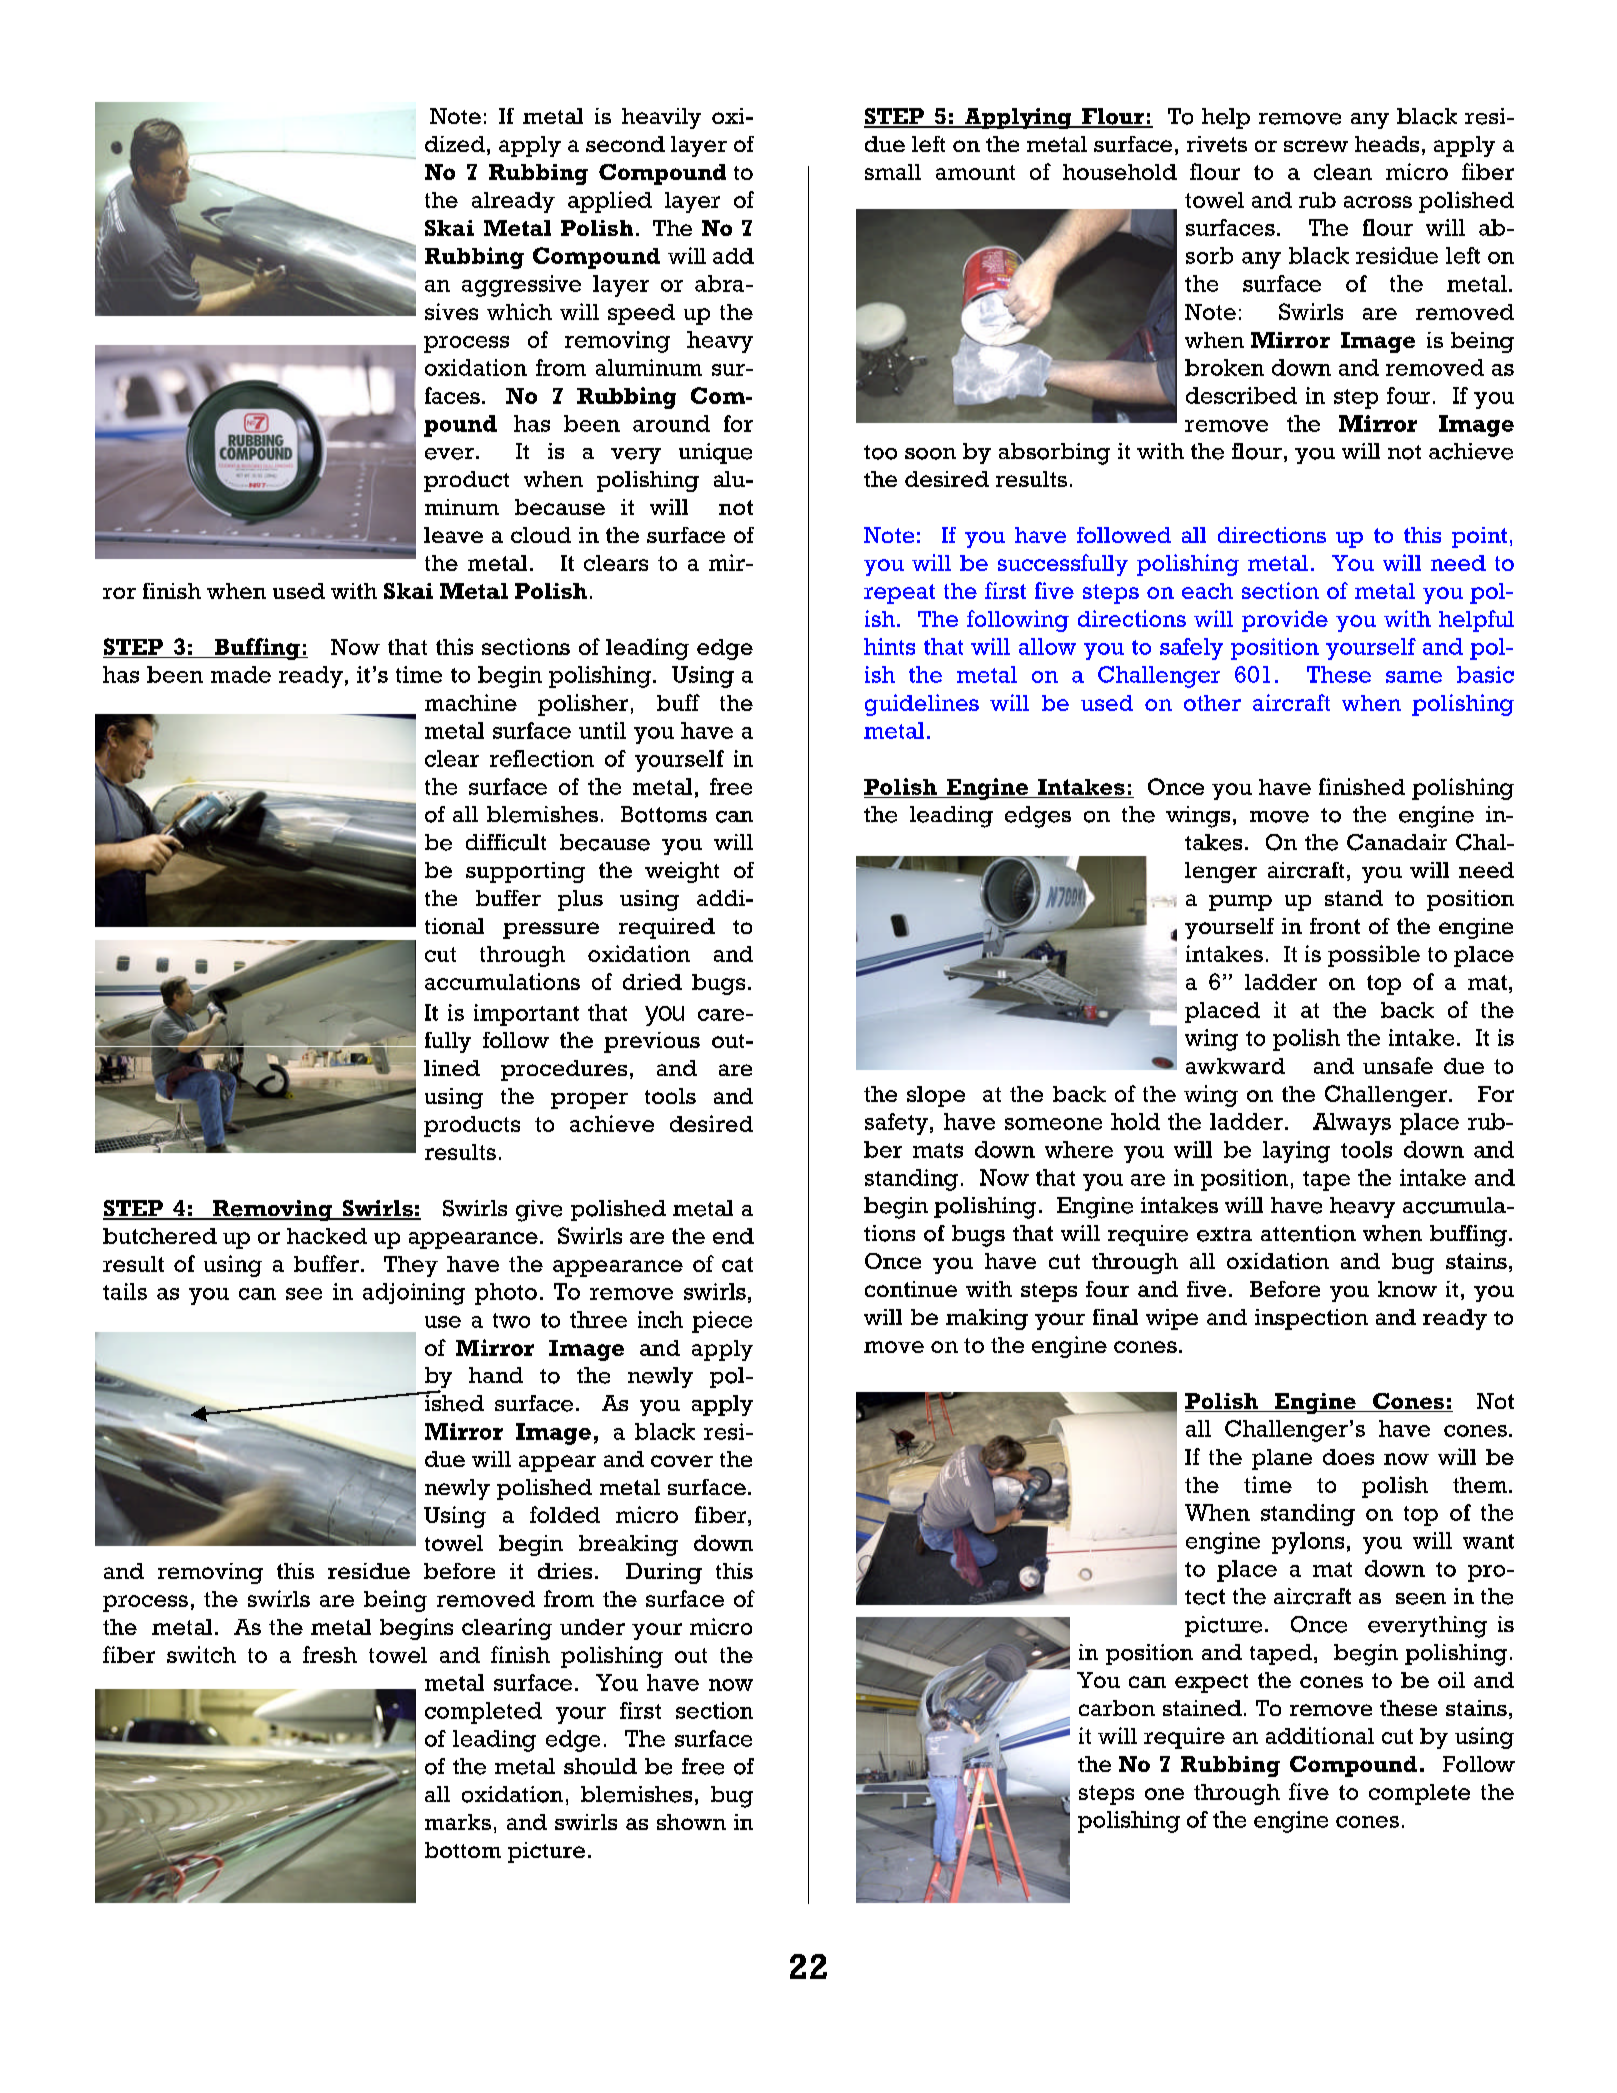  Describe the element at coordinates (521, 286) in the document. I see `aggressive` at that location.
